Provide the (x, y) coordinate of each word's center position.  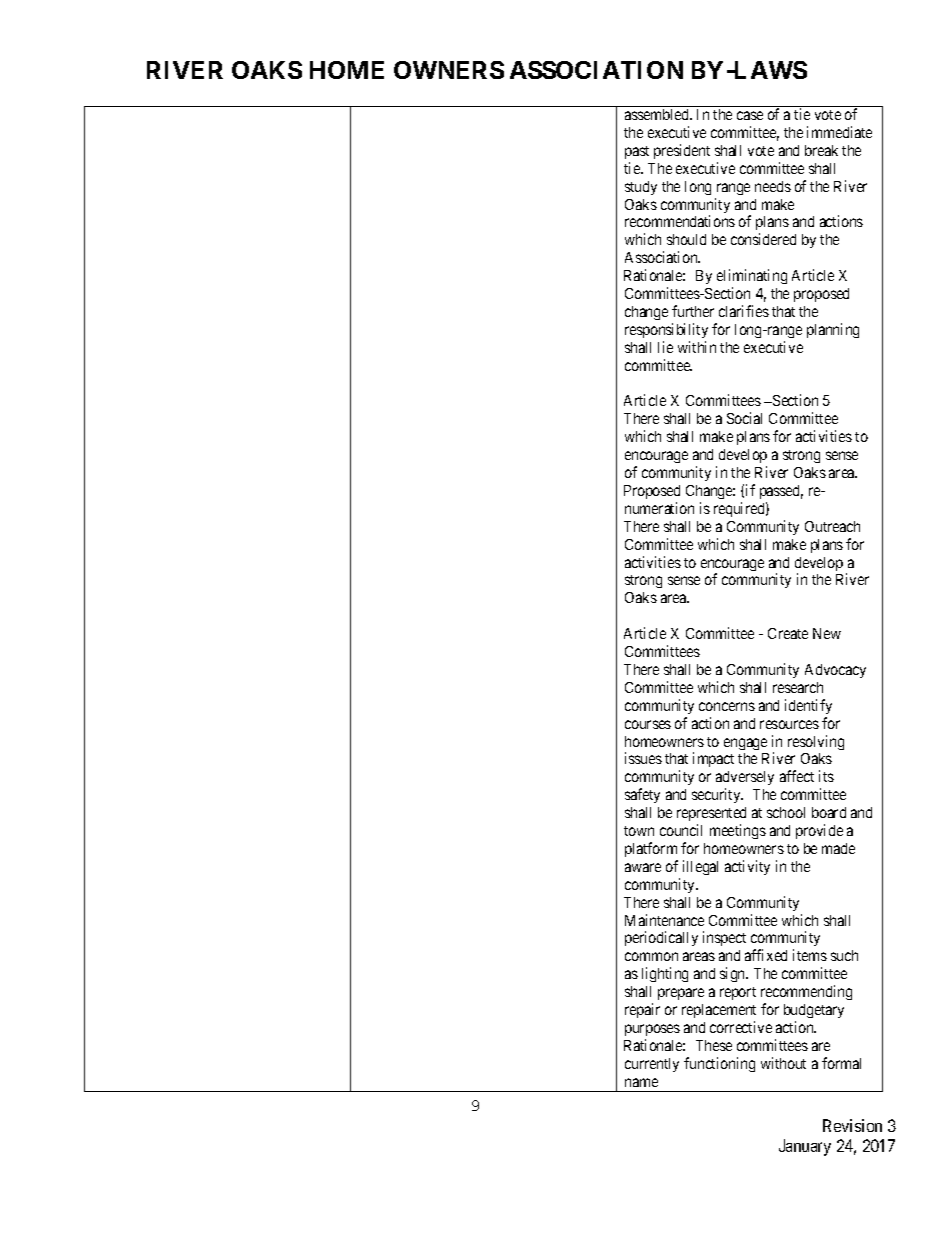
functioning (719, 1064)
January (805, 1147)
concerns (727, 706)
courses (648, 724)
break (821, 150)
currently (652, 1065)
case (750, 115)
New (827, 633)
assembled (658, 114)
